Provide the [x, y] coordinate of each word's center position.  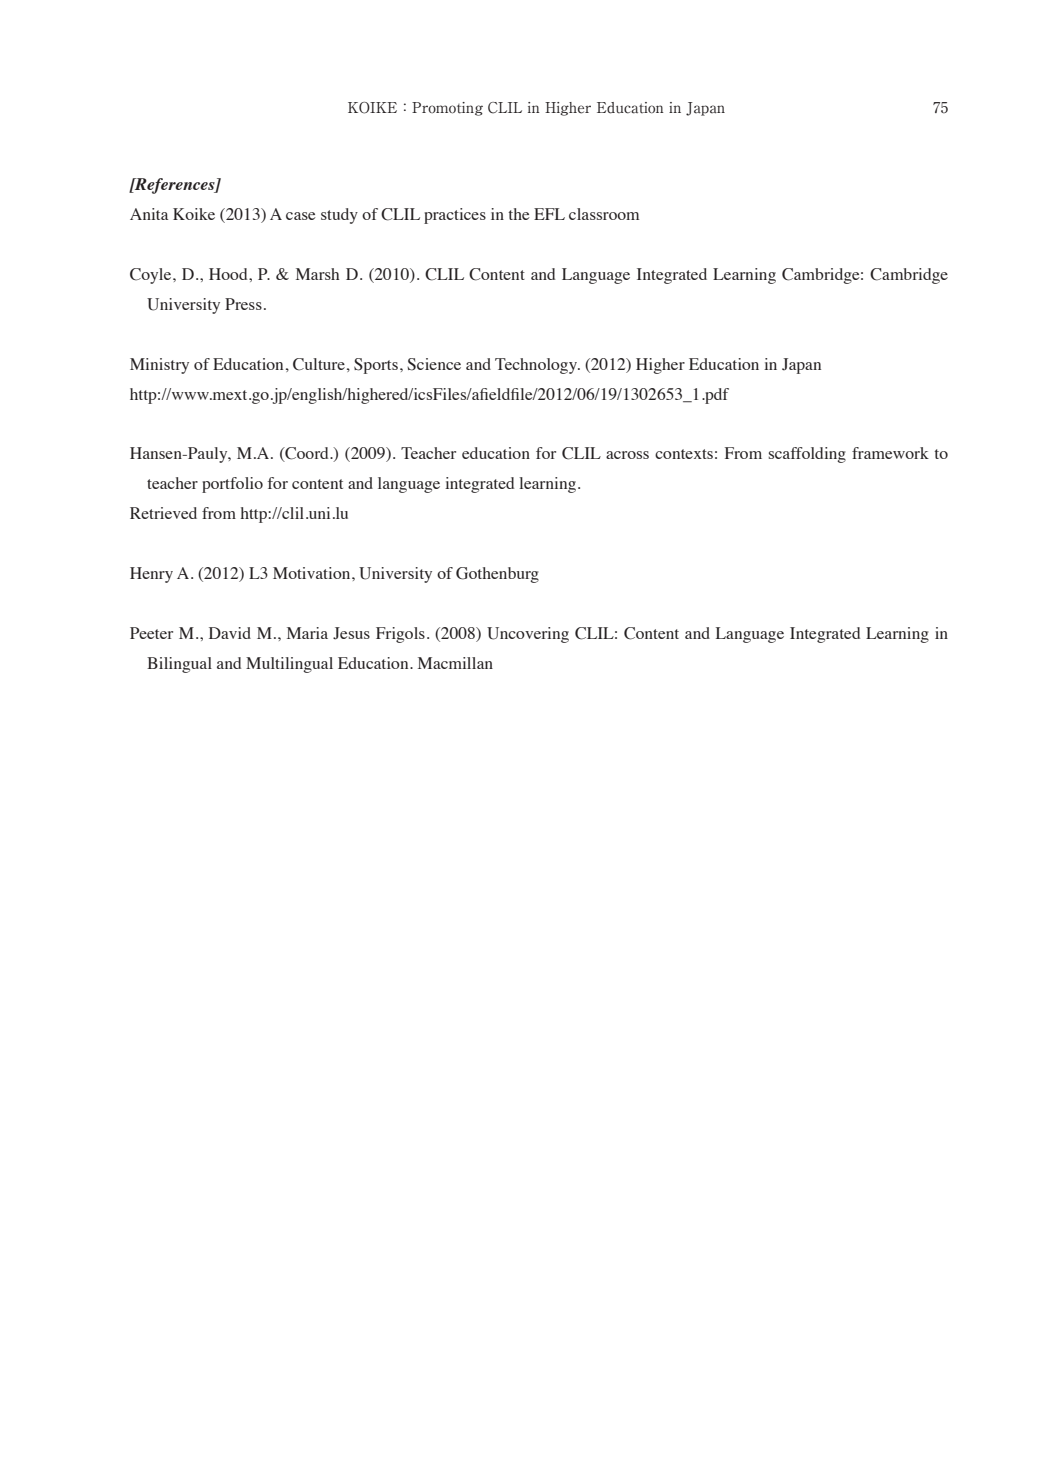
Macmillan [455, 663]
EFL [549, 214]
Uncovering [528, 635]
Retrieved [163, 513]
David [230, 633]
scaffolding [807, 455]
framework [890, 453]
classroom [604, 214]
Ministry [159, 366]
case [301, 216]
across [627, 455]
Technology [537, 366]
